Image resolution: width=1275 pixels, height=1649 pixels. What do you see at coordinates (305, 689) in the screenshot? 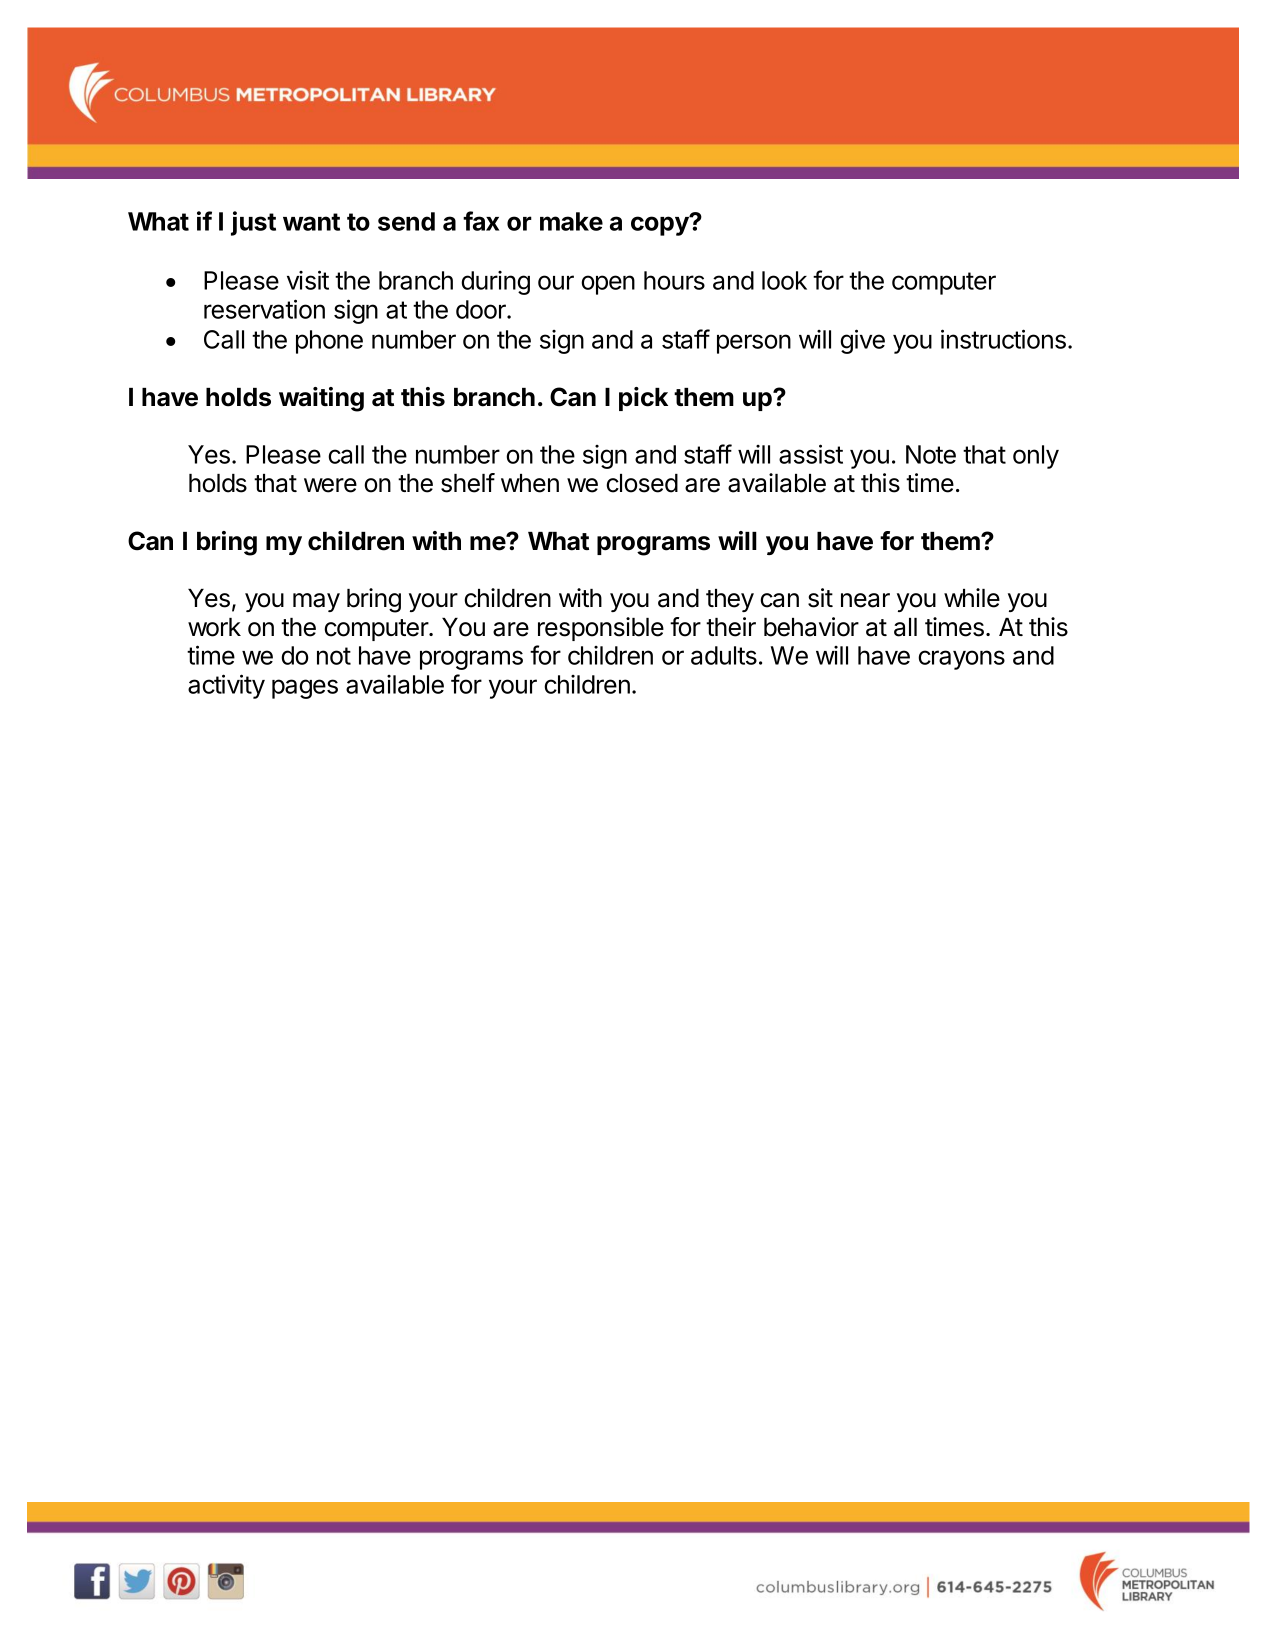
I see `pages` at bounding box center [305, 689].
